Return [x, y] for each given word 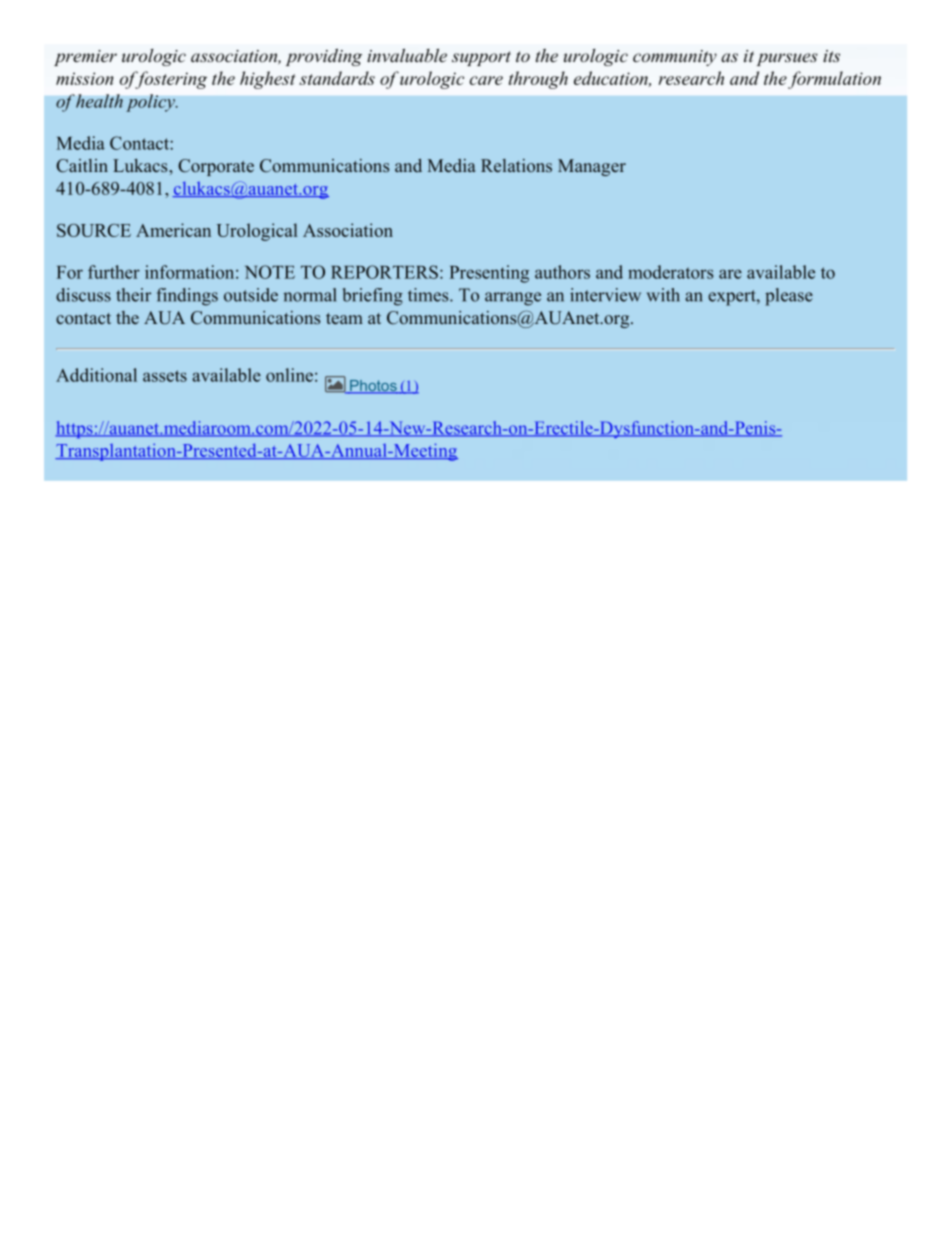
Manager [592, 167]
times [429, 295]
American [173, 230]
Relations [516, 166]
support [481, 58]
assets [165, 376]
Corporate [216, 167]
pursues [787, 59]
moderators [670, 272]
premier [85, 58]
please [789, 297]
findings [187, 297]
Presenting [489, 274]
